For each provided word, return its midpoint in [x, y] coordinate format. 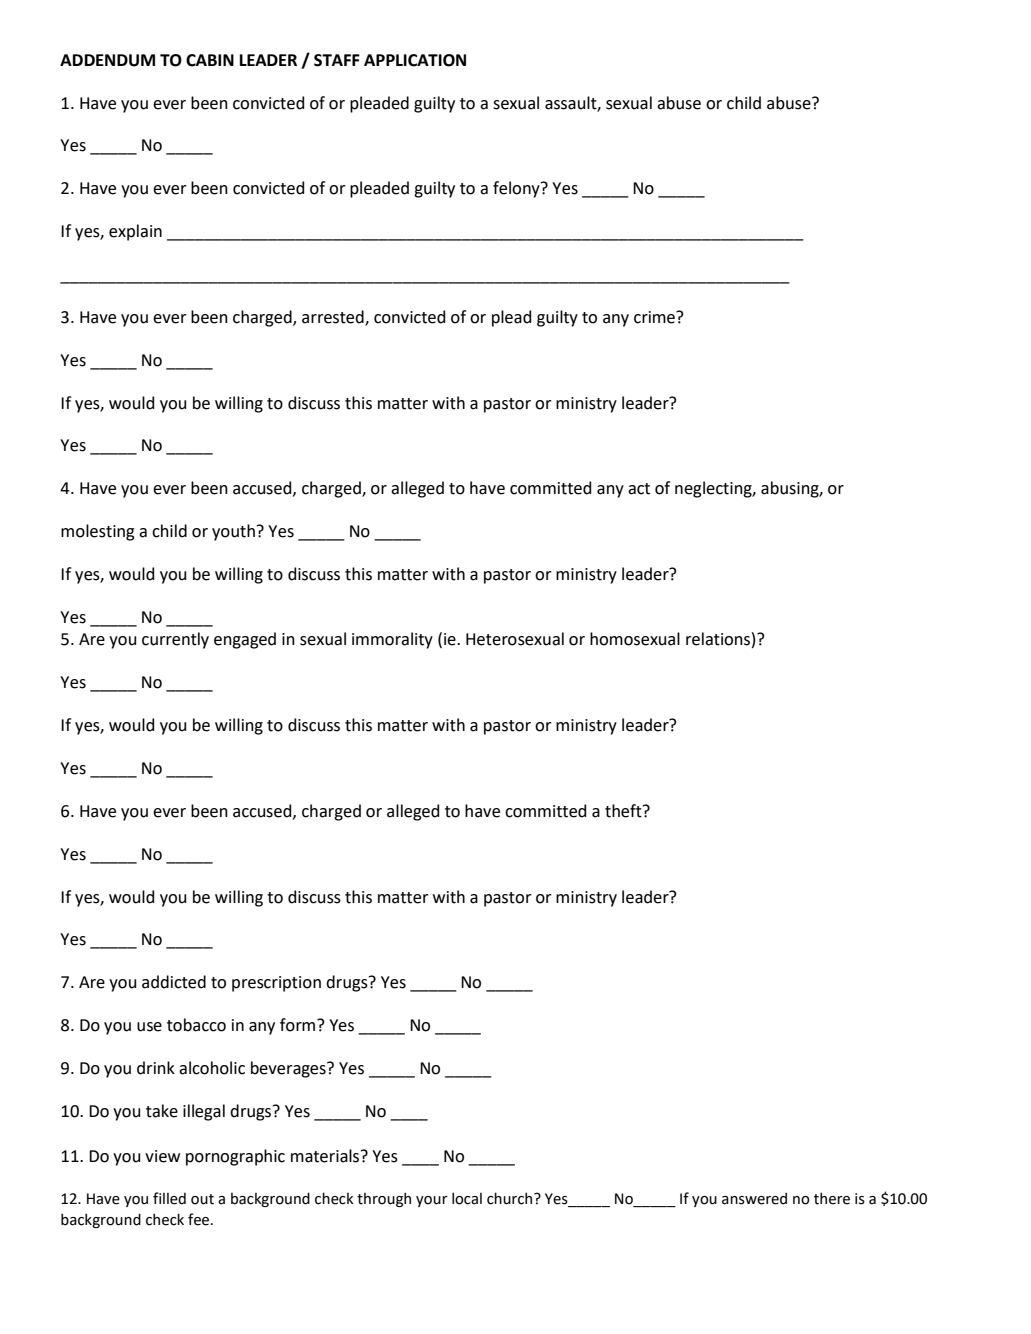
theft [624, 811]
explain [135, 232]
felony [517, 189]
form [299, 1025]
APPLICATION [415, 60]
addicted [174, 982]
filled [169, 1198]
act [639, 489]
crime [655, 317]
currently [175, 640]
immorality [392, 640]
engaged [245, 640]
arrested [334, 317]
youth [233, 532]
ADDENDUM [107, 60]
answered [754, 1198]
